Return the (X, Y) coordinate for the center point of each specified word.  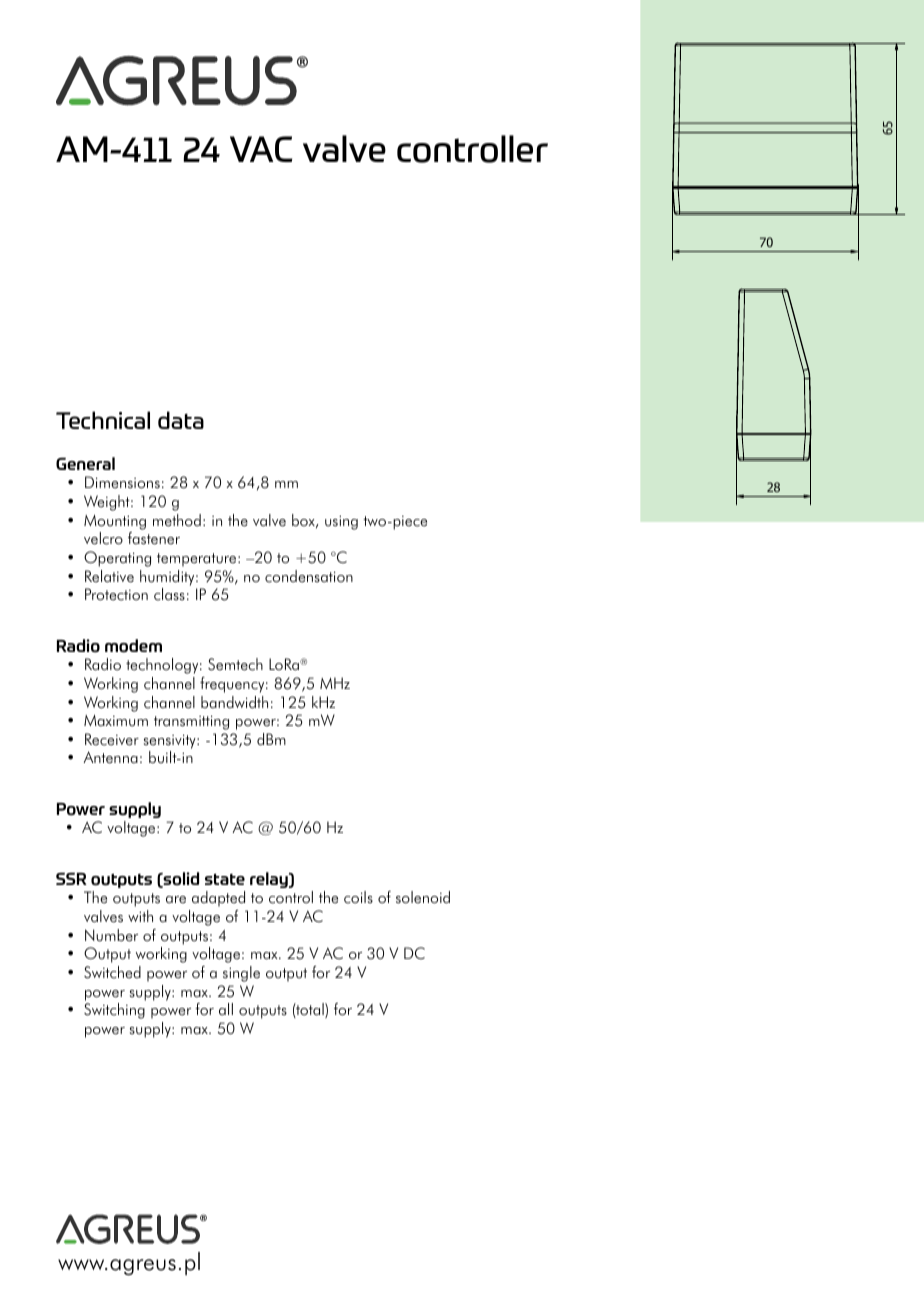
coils (358, 897)
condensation (309, 576)
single (241, 974)
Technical (103, 420)
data (181, 420)
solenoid (423, 897)
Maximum (116, 720)
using (341, 522)
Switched (112, 972)
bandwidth (234, 702)
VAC (261, 149)
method (177, 520)
